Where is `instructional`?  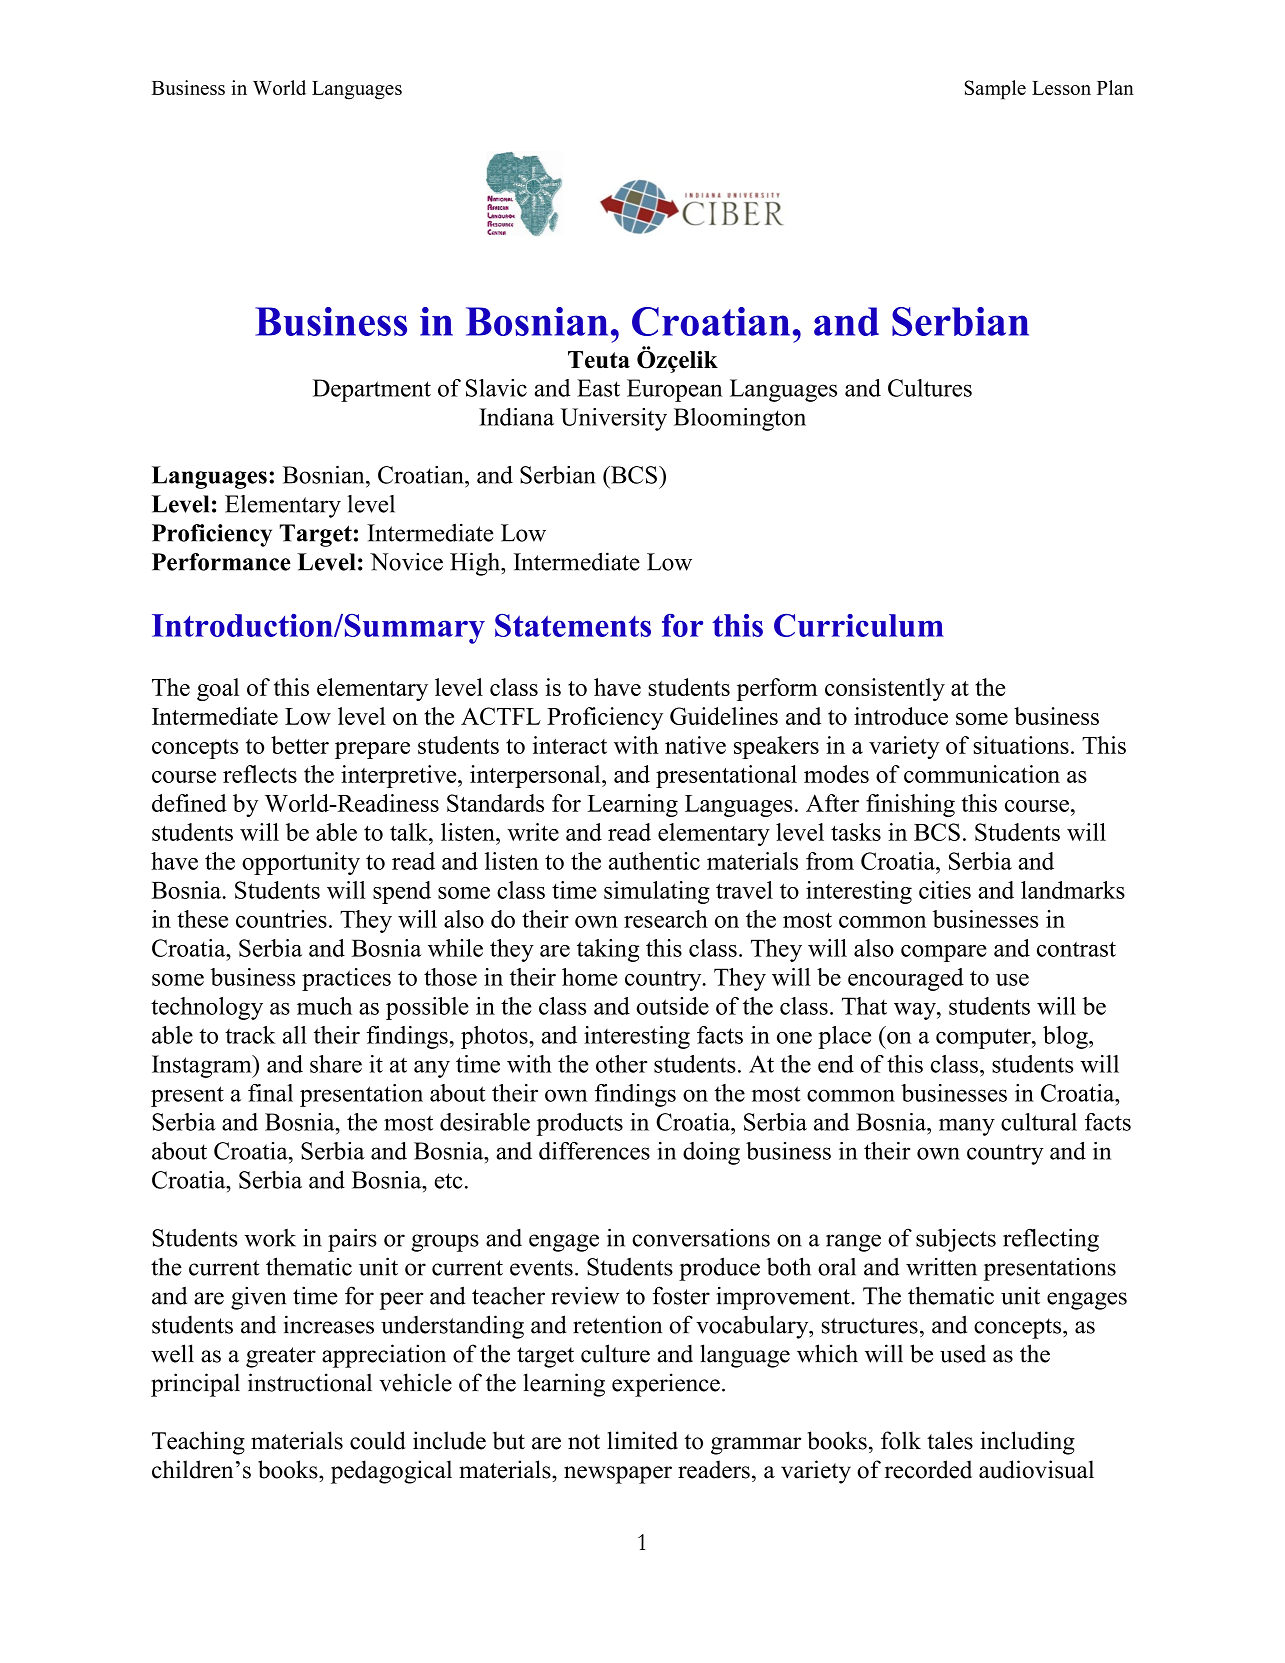 instructional is located at coordinates (310, 1382).
